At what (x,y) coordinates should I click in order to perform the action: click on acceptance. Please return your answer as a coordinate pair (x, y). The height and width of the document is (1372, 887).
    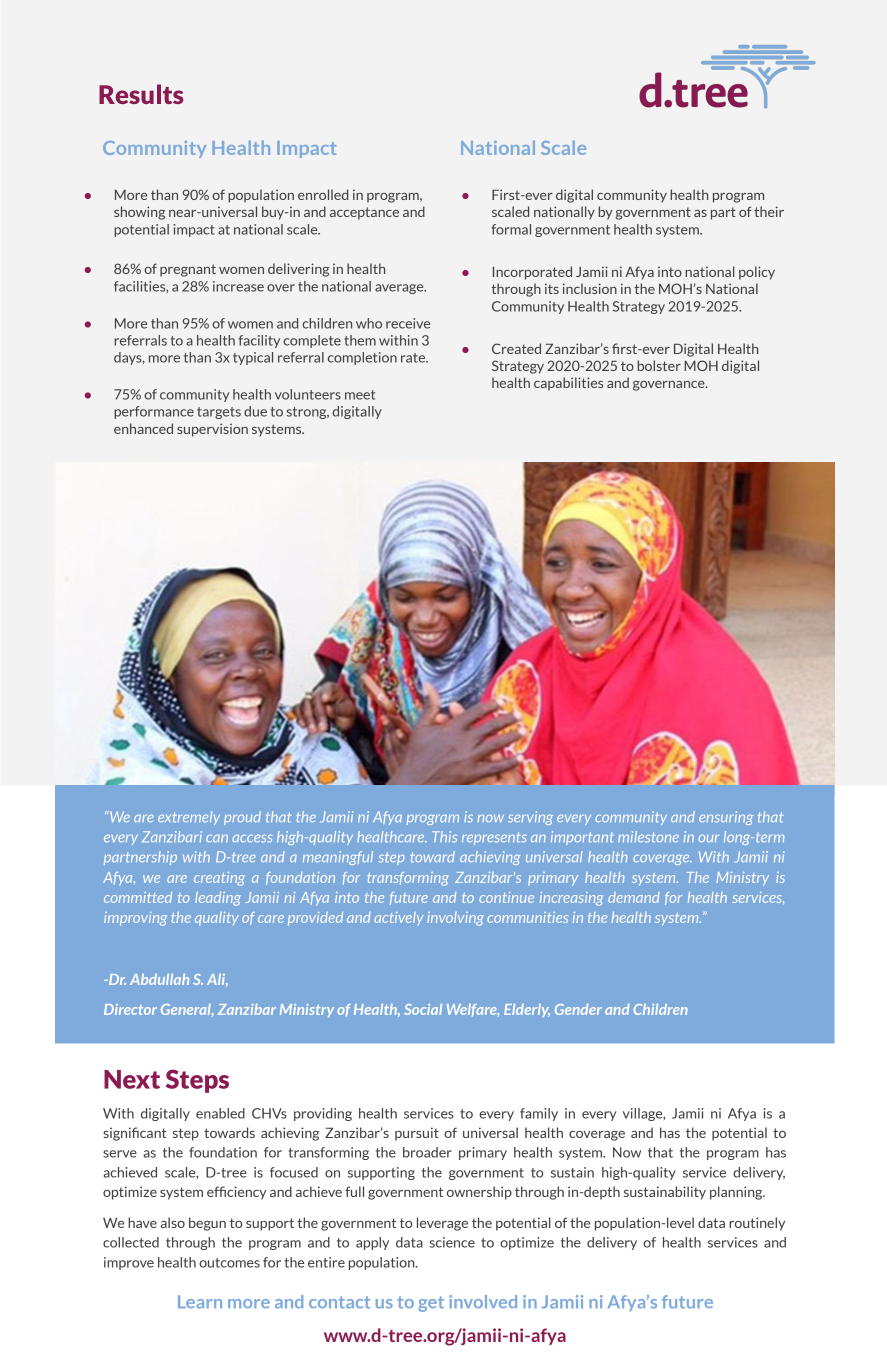
    Looking at the image, I should click on (364, 213).
